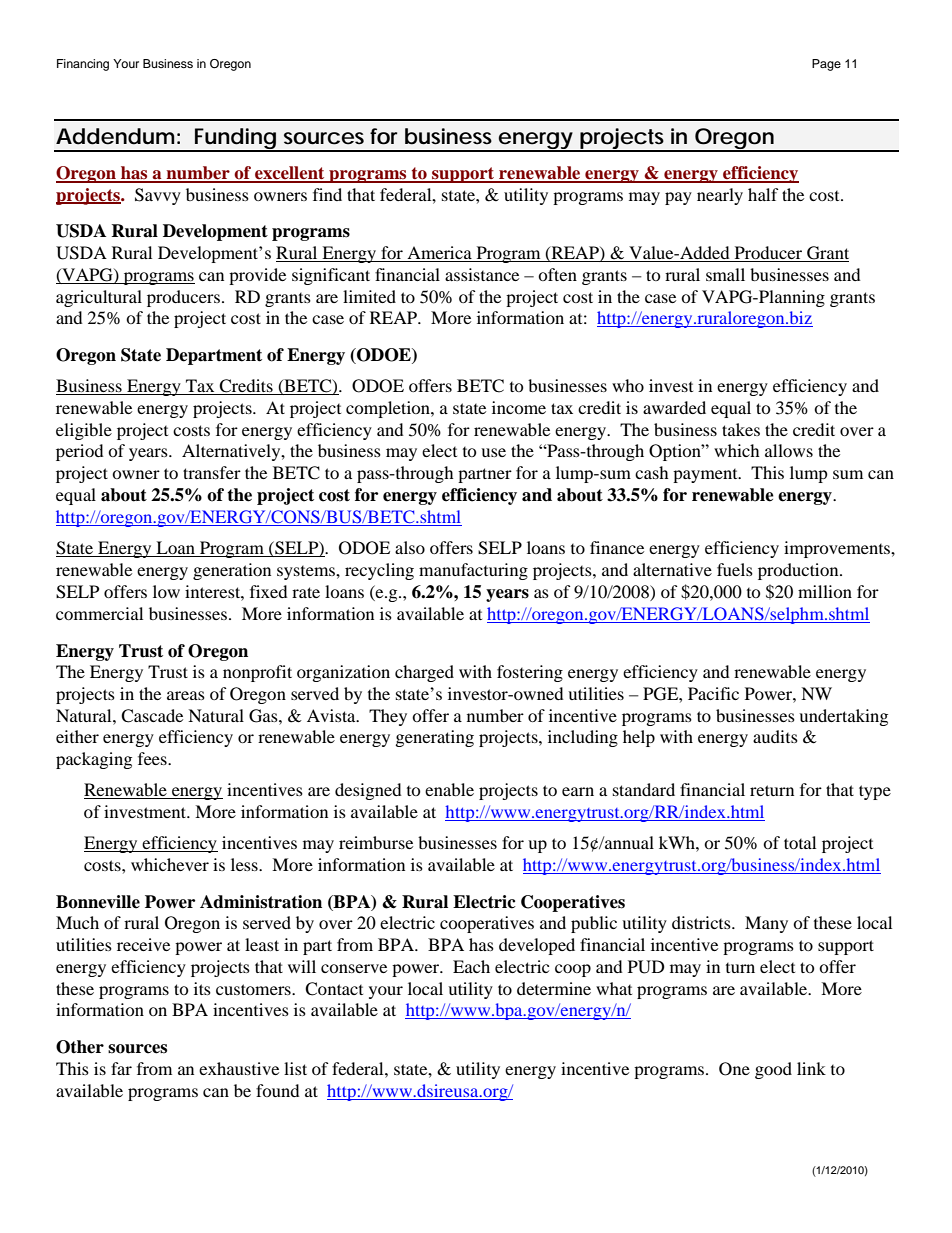 The height and width of the image is (1233, 952). What do you see at coordinates (115, 136) in the image?
I see `Addendum` at bounding box center [115, 136].
